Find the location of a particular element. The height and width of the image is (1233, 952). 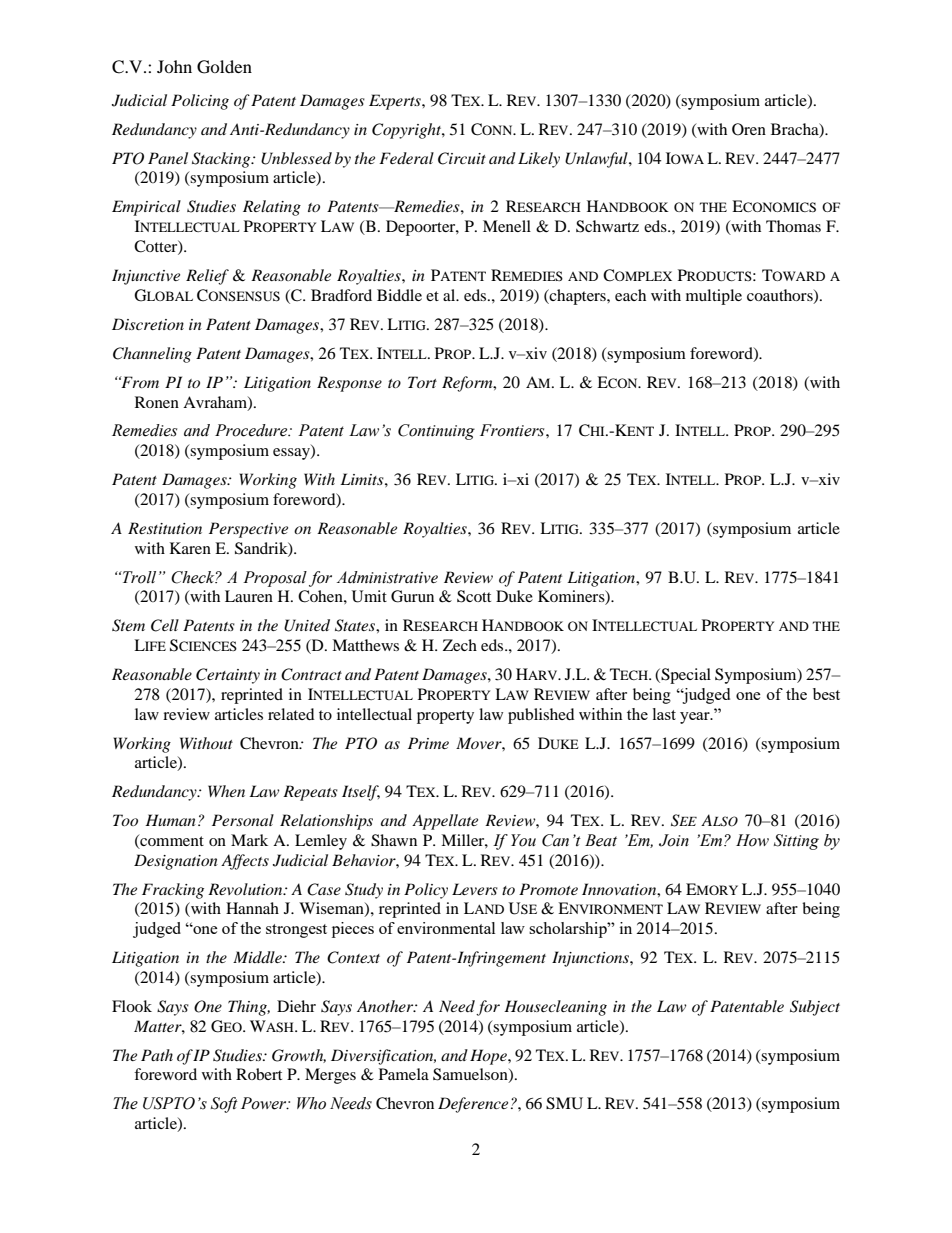

best is located at coordinates (826, 694).
